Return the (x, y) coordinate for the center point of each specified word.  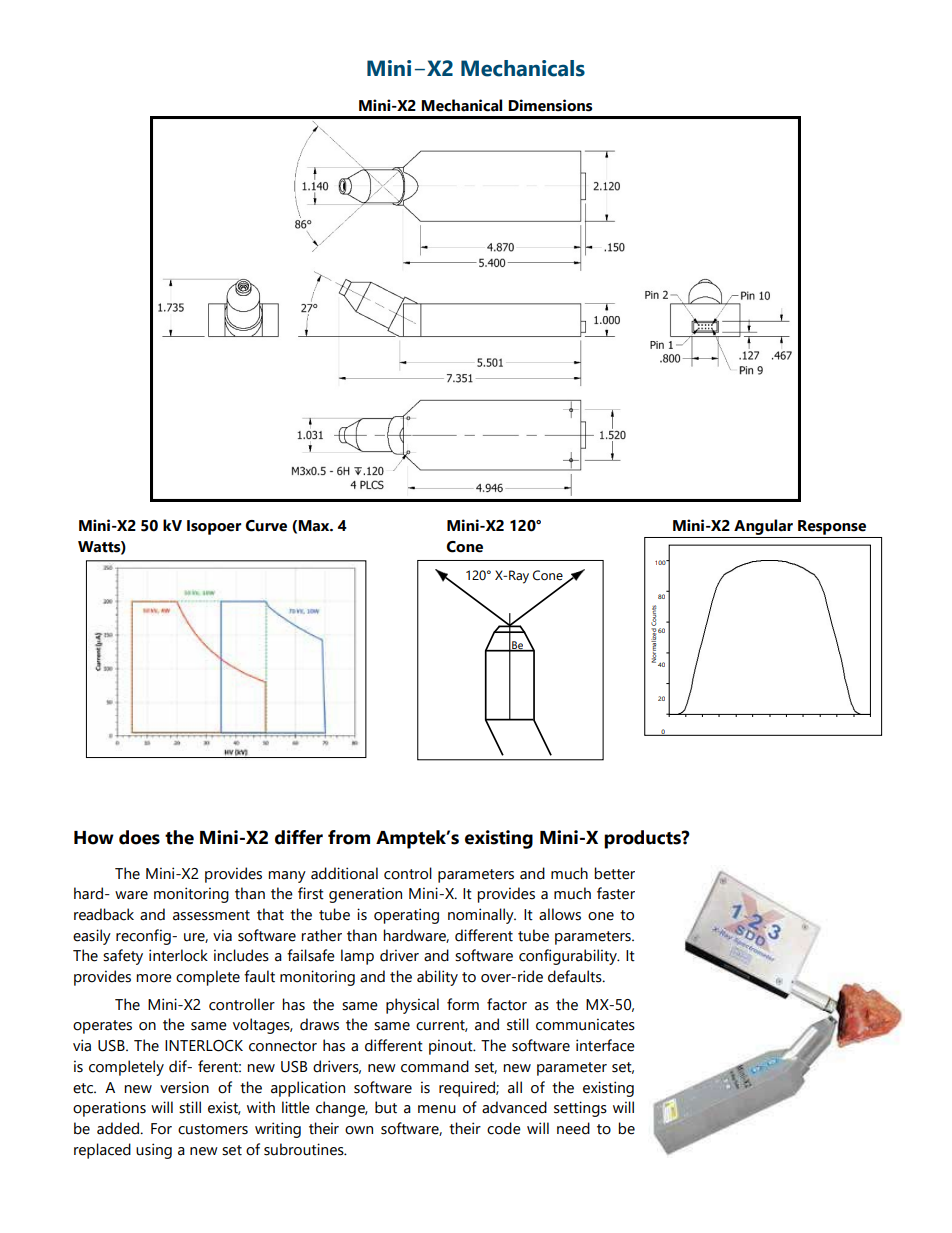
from (349, 837)
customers (213, 1129)
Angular (763, 527)
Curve (266, 526)
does (139, 837)
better (614, 873)
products (643, 839)
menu (437, 1109)
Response (832, 527)
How (94, 838)
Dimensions (550, 105)
